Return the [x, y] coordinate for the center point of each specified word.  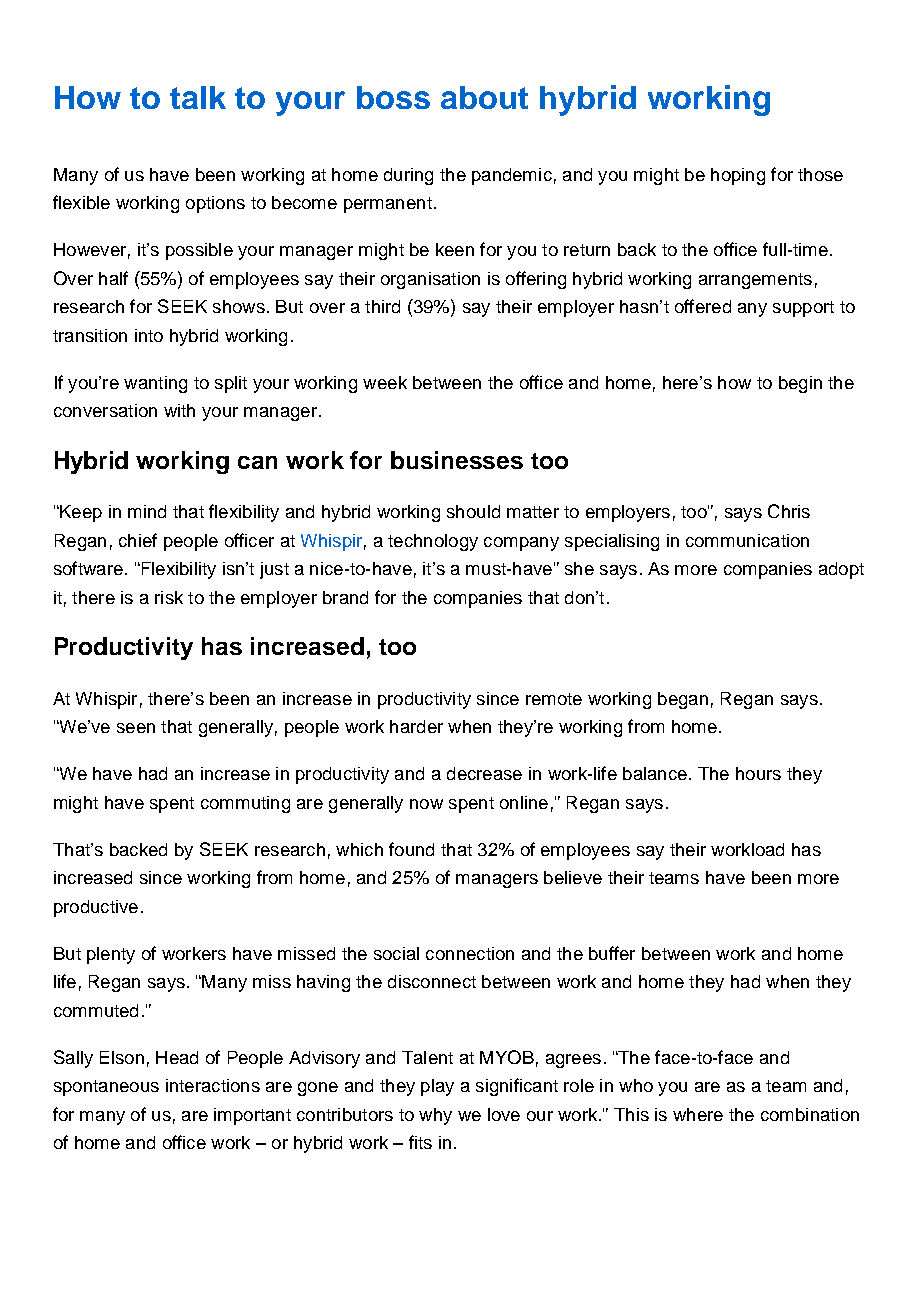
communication [747, 540]
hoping [738, 176]
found [411, 849]
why [435, 1116]
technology [433, 542]
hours [758, 773]
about [484, 97]
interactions [213, 1085]
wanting [155, 384]
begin [800, 384]
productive [96, 908]
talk [198, 97]
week [385, 382]
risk [169, 597]
